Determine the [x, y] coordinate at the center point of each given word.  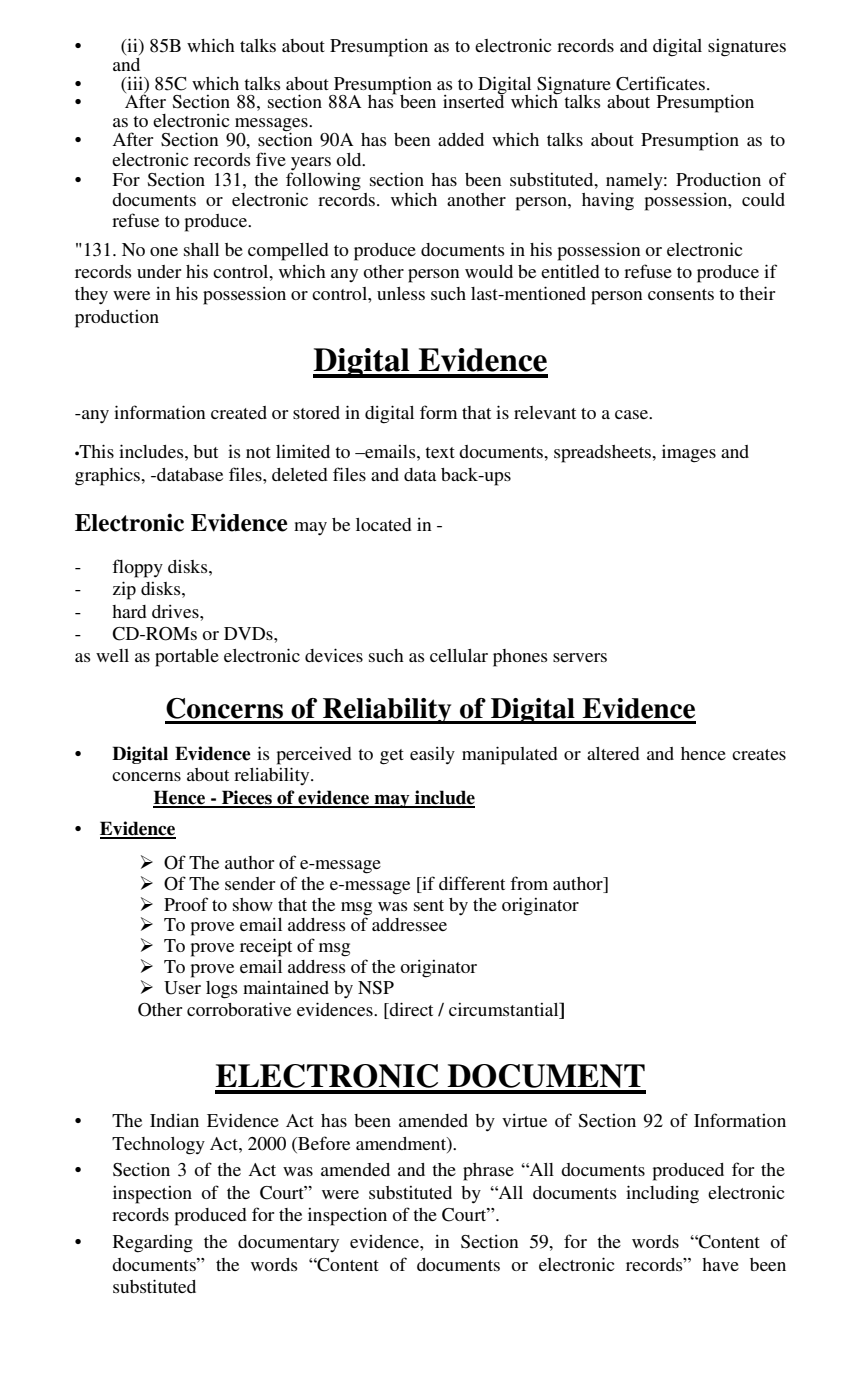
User [182, 988]
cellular [459, 655]
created [239, 412]
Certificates [660, 83]
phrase [488, 1172]
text [440, 452]
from [529, 883]
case [632, 414]
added [461, 139]
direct [410, 1009]
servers [580, 657]
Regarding [153, 1244]
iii [135, 83]
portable [187, 658]
